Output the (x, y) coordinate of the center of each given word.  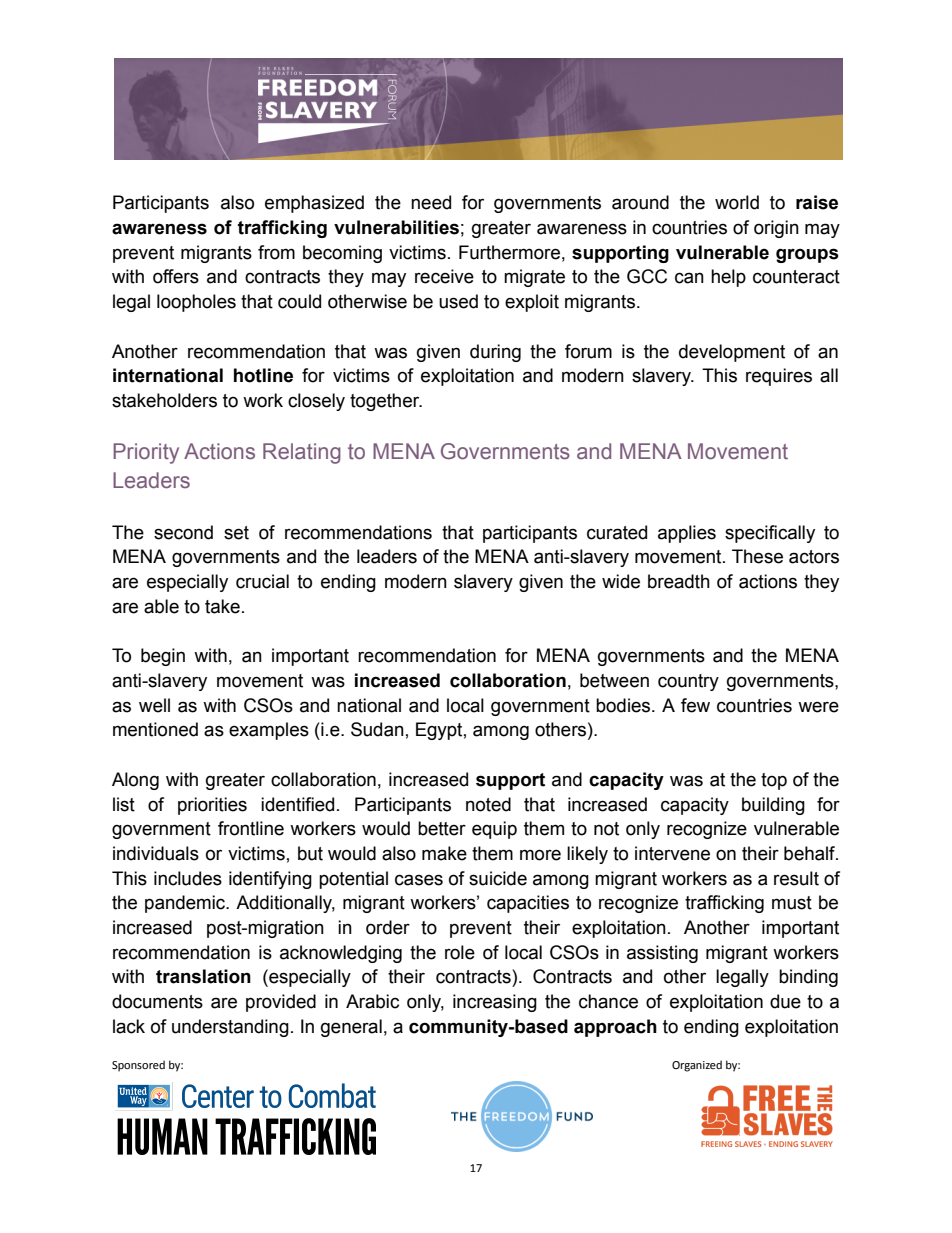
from (276, 252)
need (431, 202)
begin (163, 657)
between (614, 680)
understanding (230, 1028)
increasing (495, 1003)
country (688, 682)
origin (776, 229)
